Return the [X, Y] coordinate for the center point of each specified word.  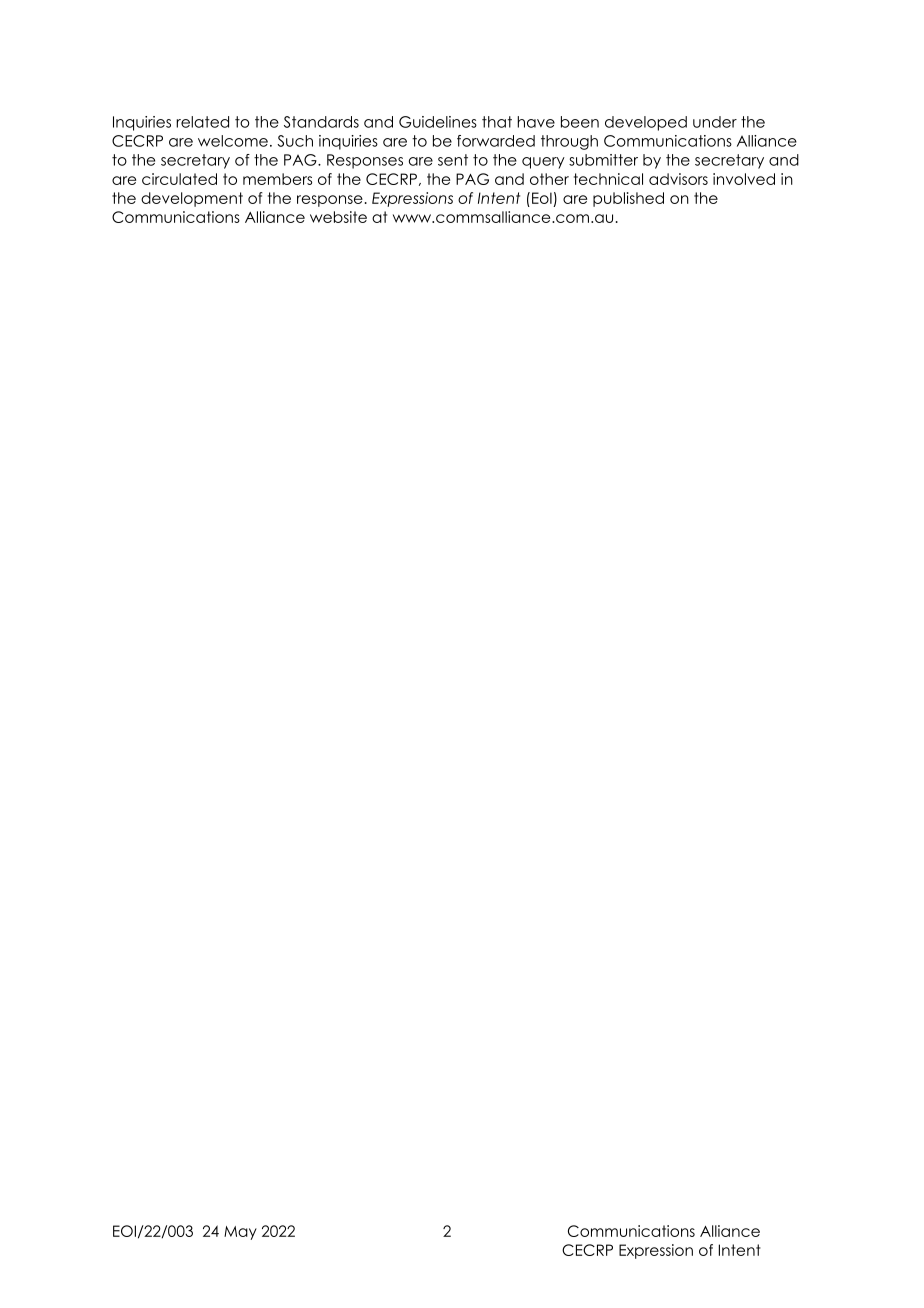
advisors [678, 179]
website [338, 217]
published [628, 199]
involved [744, 179]
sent [453, 160]
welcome [233, 141]
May [240, 1233]
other [549, 179]
